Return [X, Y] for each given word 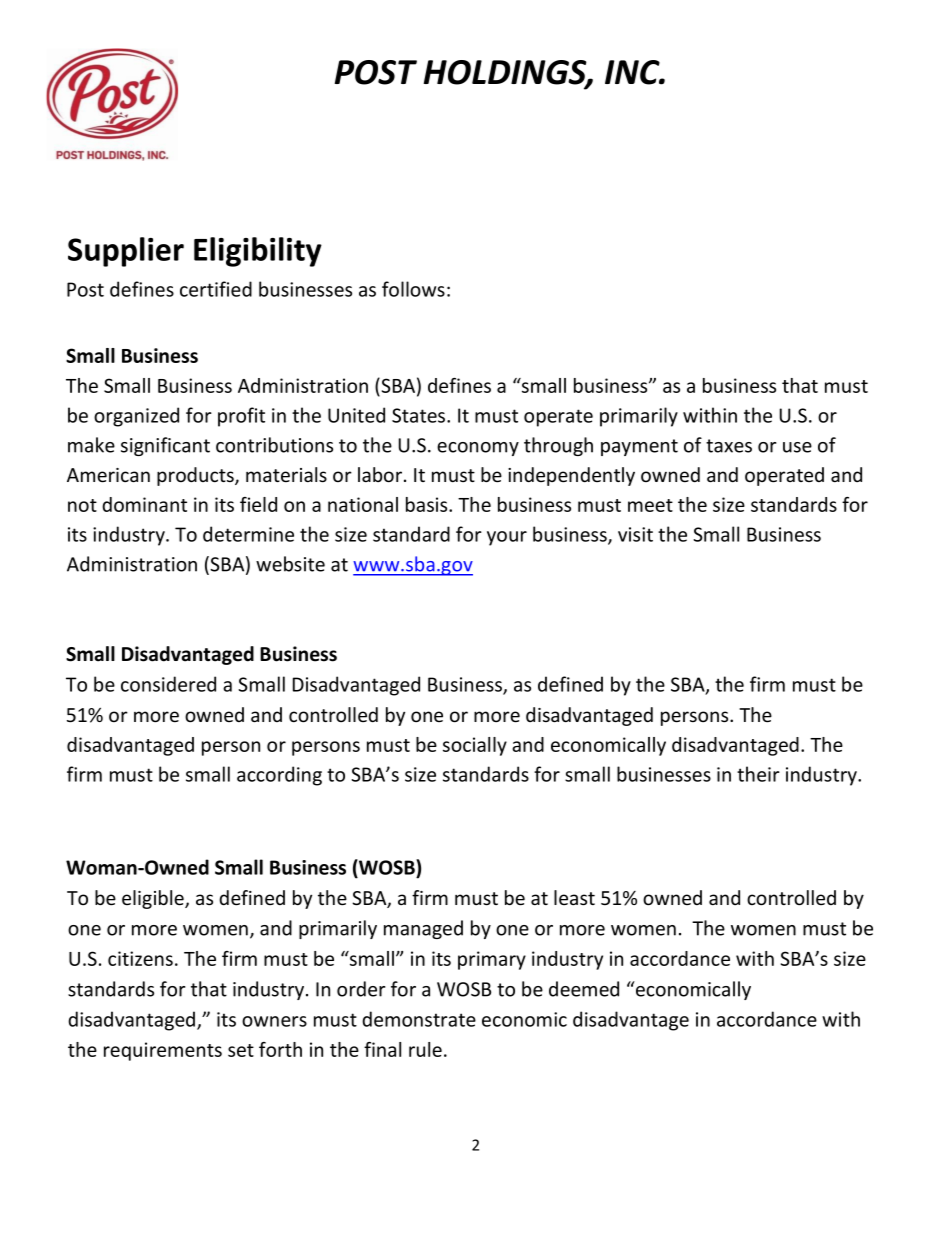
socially [475, 746]
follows [413, 289]
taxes [729, 446]
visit [635, 534]
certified [216, 289]
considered [168, 684]
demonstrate [419, 1019]
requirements [163, 1051]
